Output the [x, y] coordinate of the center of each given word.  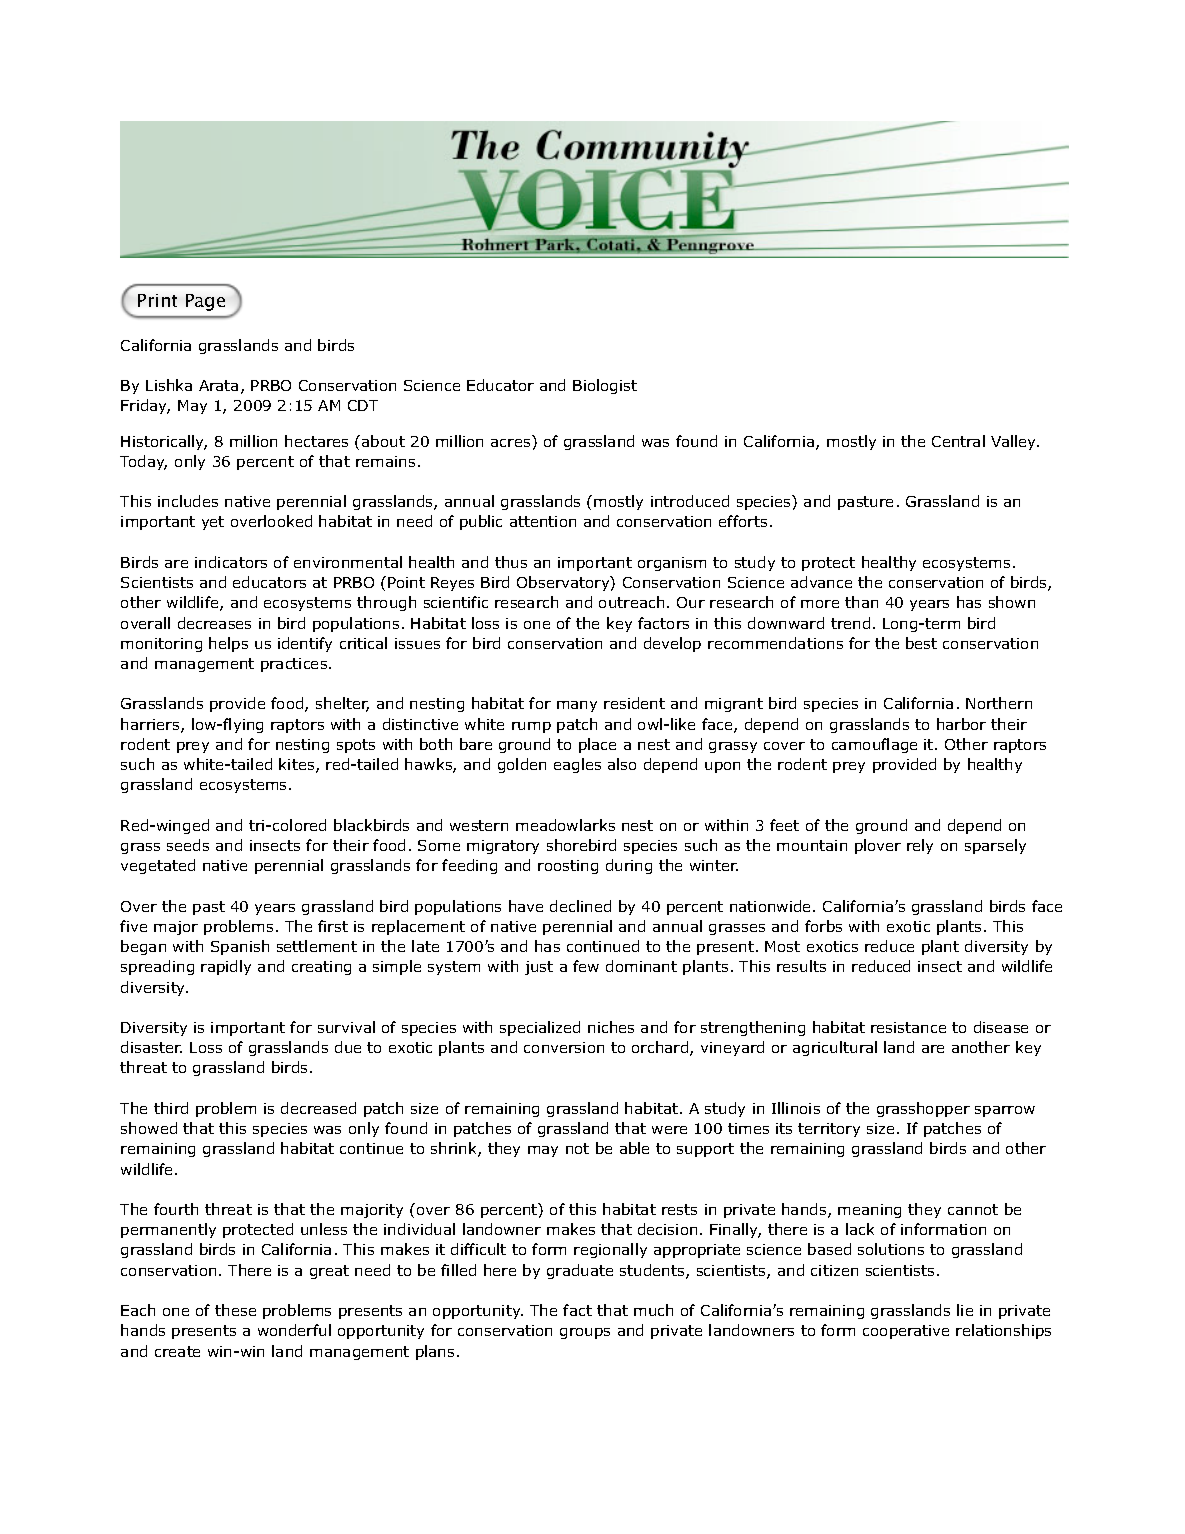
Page [205, 302]
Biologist [605, 386]
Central [958, 441]
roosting [568, 867]
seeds [188, 845]
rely [920, 846]
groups [585, 1333]
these [235, 1310]
